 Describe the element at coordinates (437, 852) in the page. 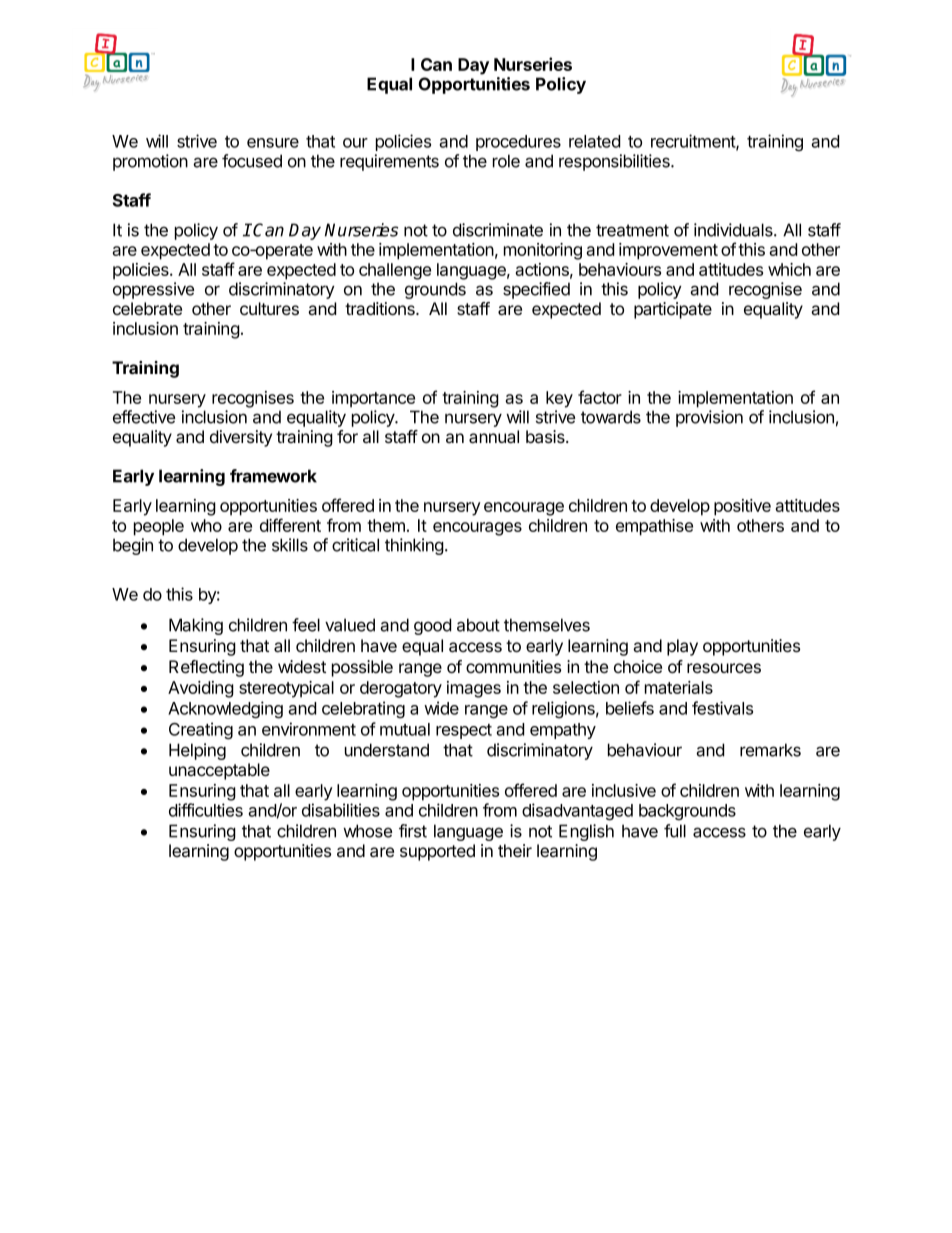

I see `supported` at that location.
